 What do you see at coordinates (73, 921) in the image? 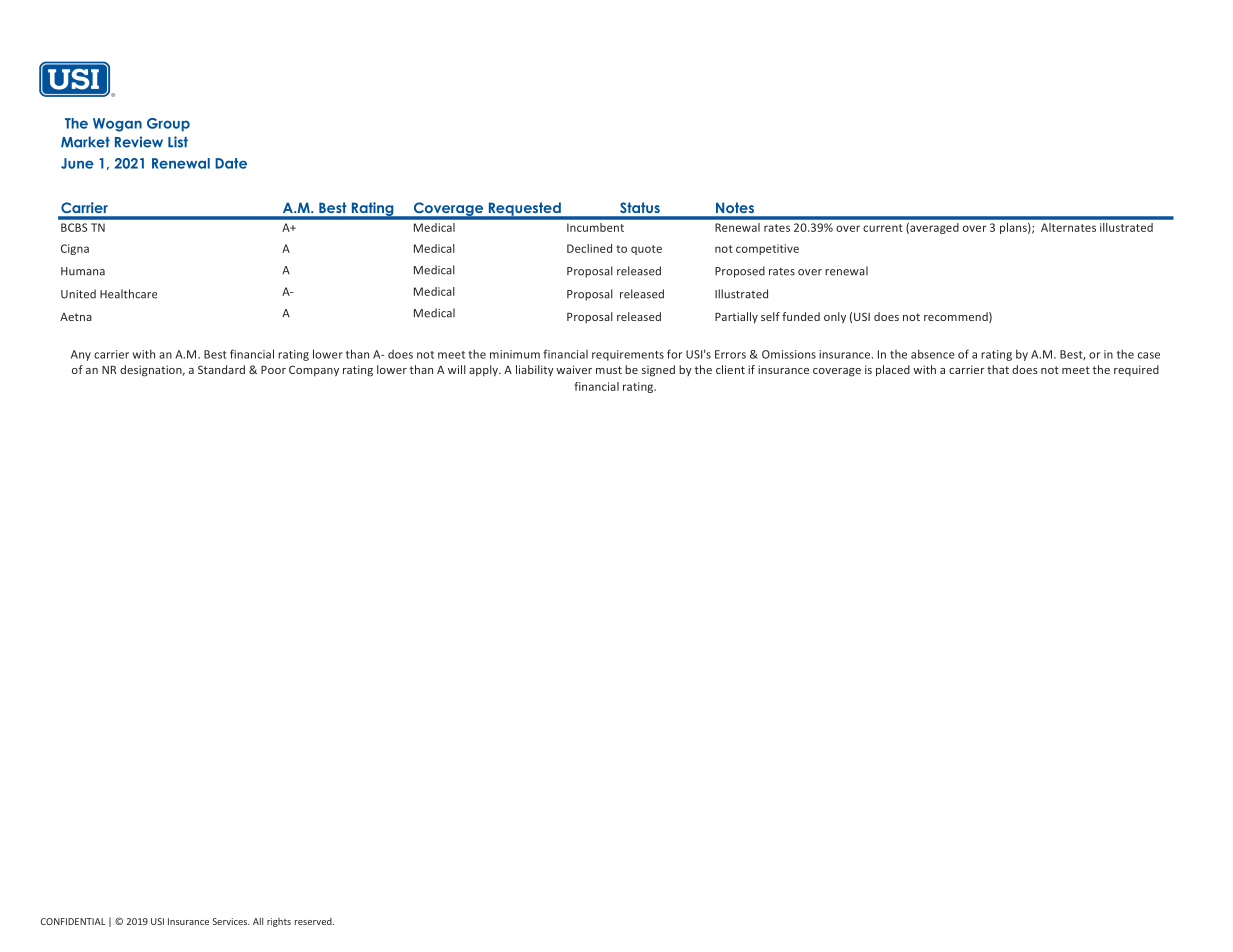
I see `CONFIDENTIAL` at bounding box center [73, 921].
